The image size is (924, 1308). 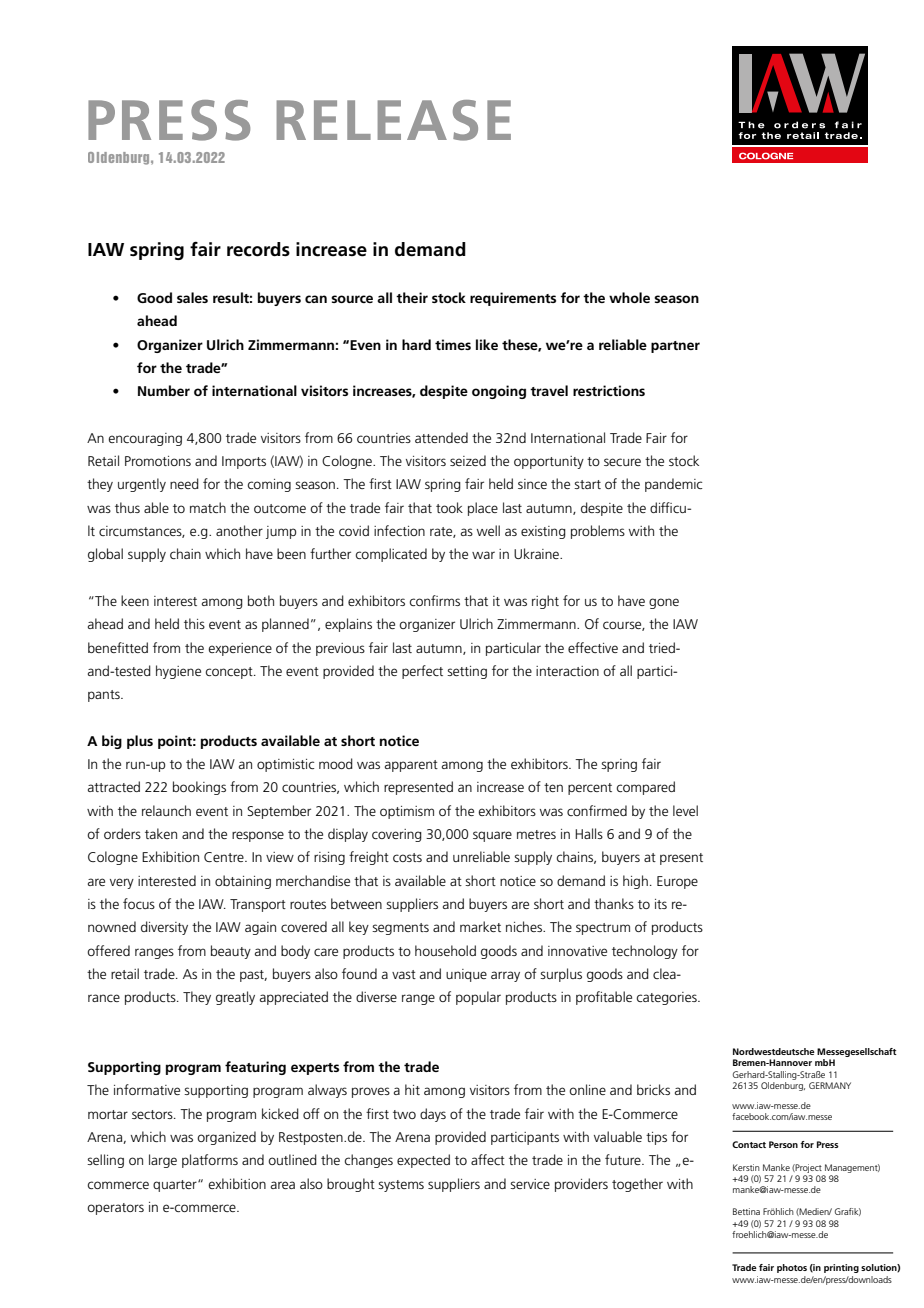 What do you see at coordinates (530, 1184) in the screenshot?
I see `service` at bounding box center [530, 1184].
